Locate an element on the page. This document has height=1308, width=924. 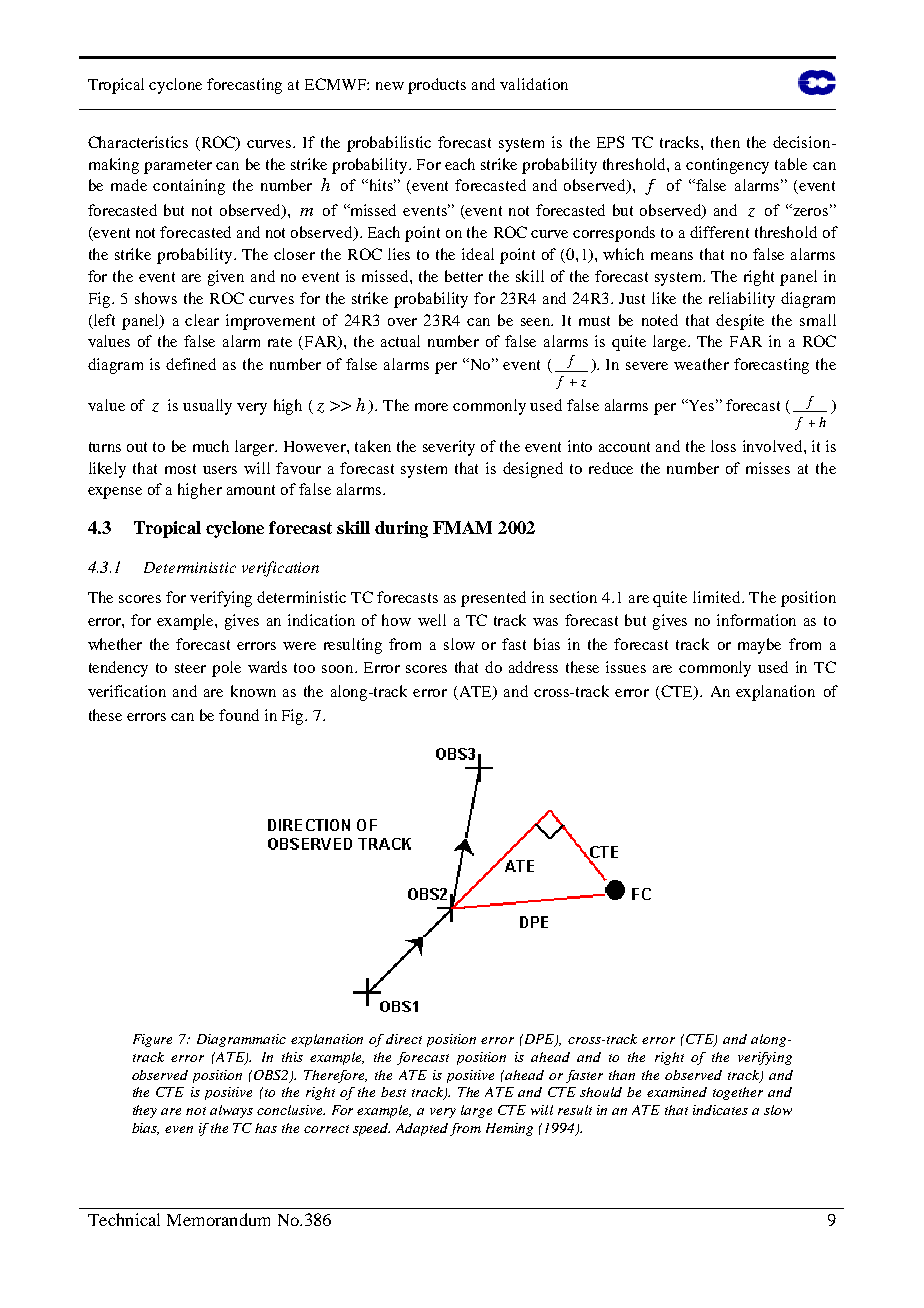
issues is located at coordinates (626, 667).
